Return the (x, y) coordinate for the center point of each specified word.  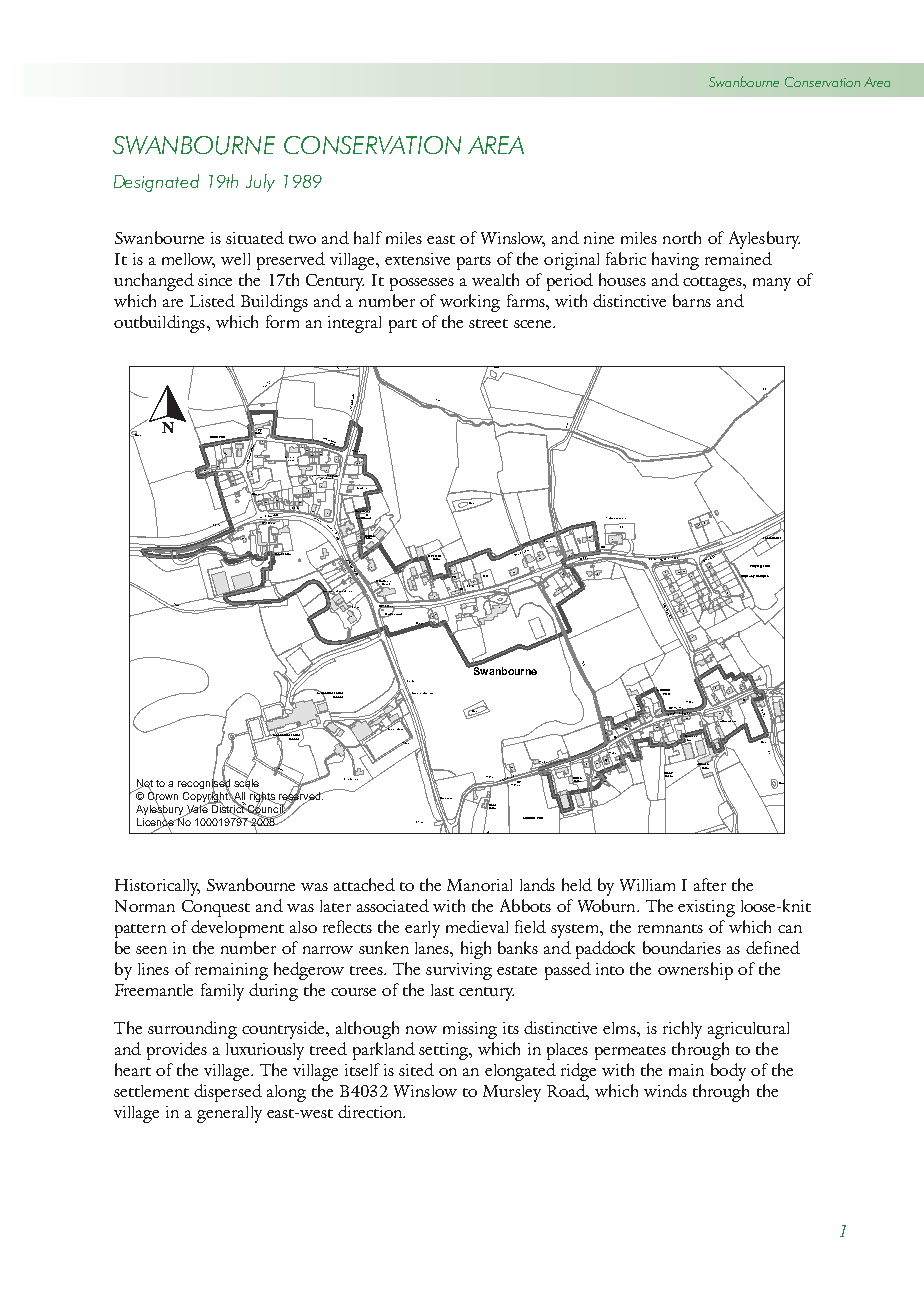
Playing (756, 566)
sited (416, 1069)
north (682, 237)
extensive (417, 259)
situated (255, 237)
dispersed (228, 1093)
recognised (204, 784)
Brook (668, 772)
